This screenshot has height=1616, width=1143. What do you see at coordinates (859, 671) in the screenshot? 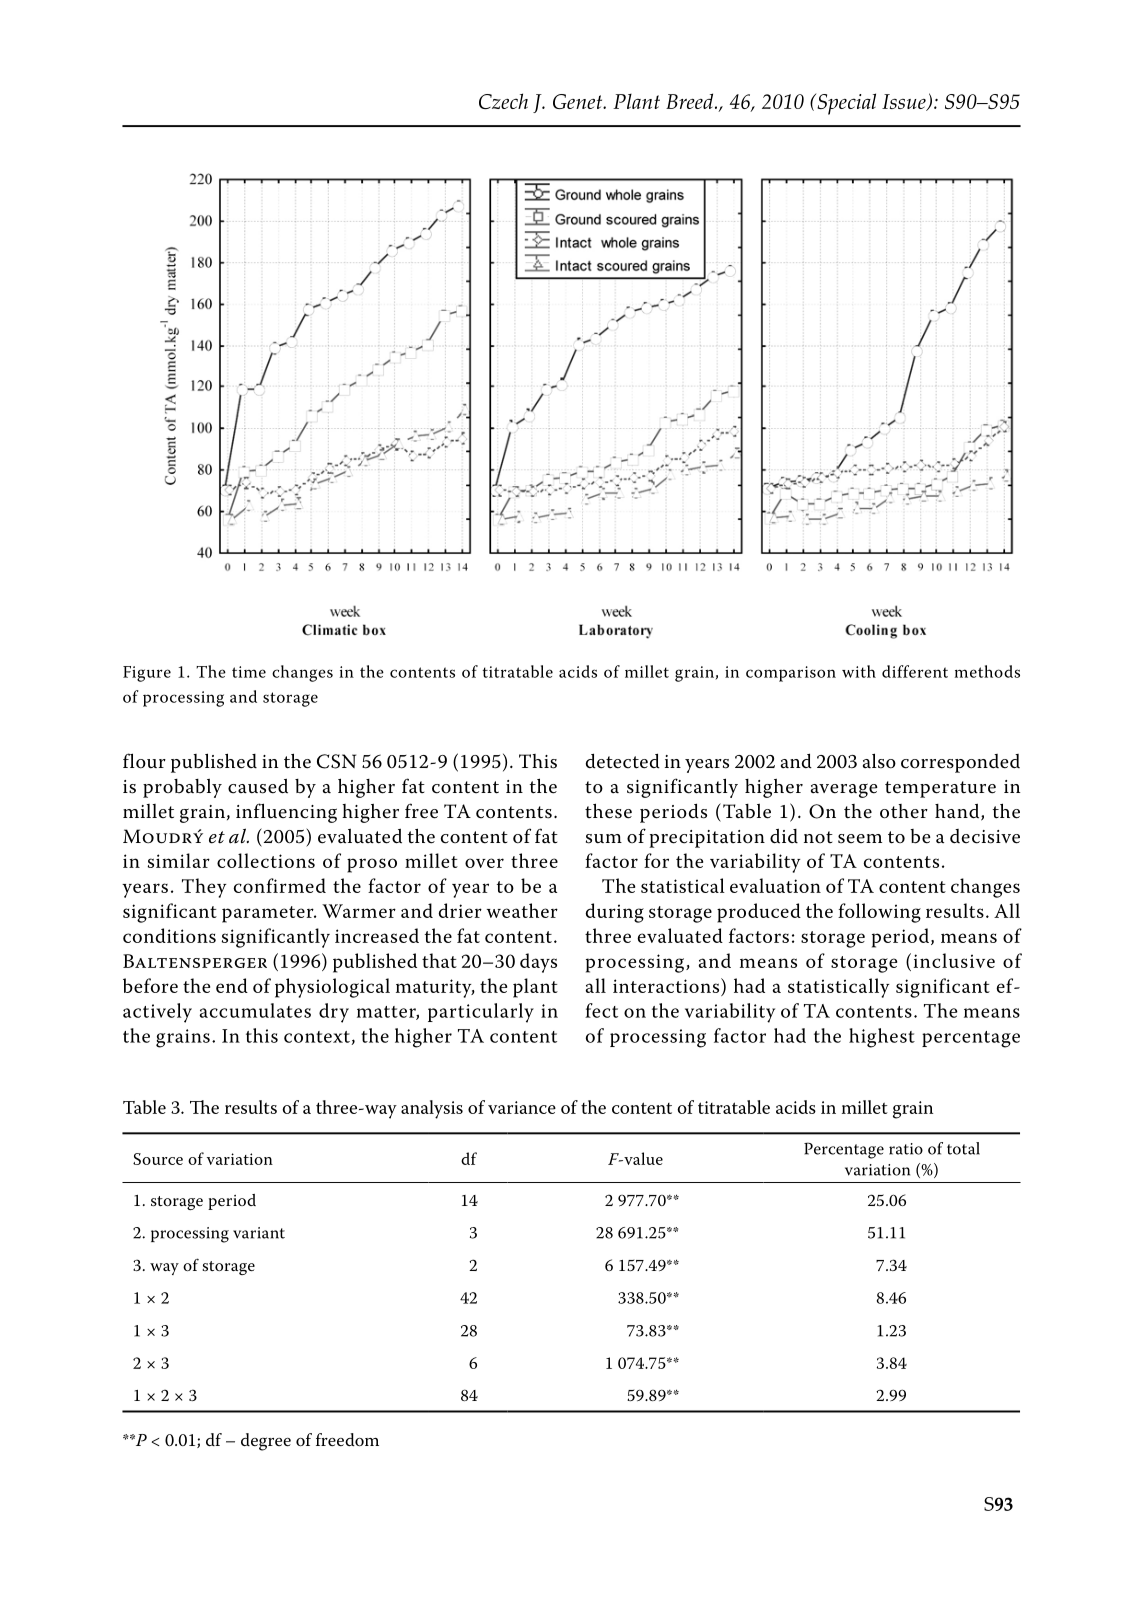
I see `with` at bounding box center [859, 671].
